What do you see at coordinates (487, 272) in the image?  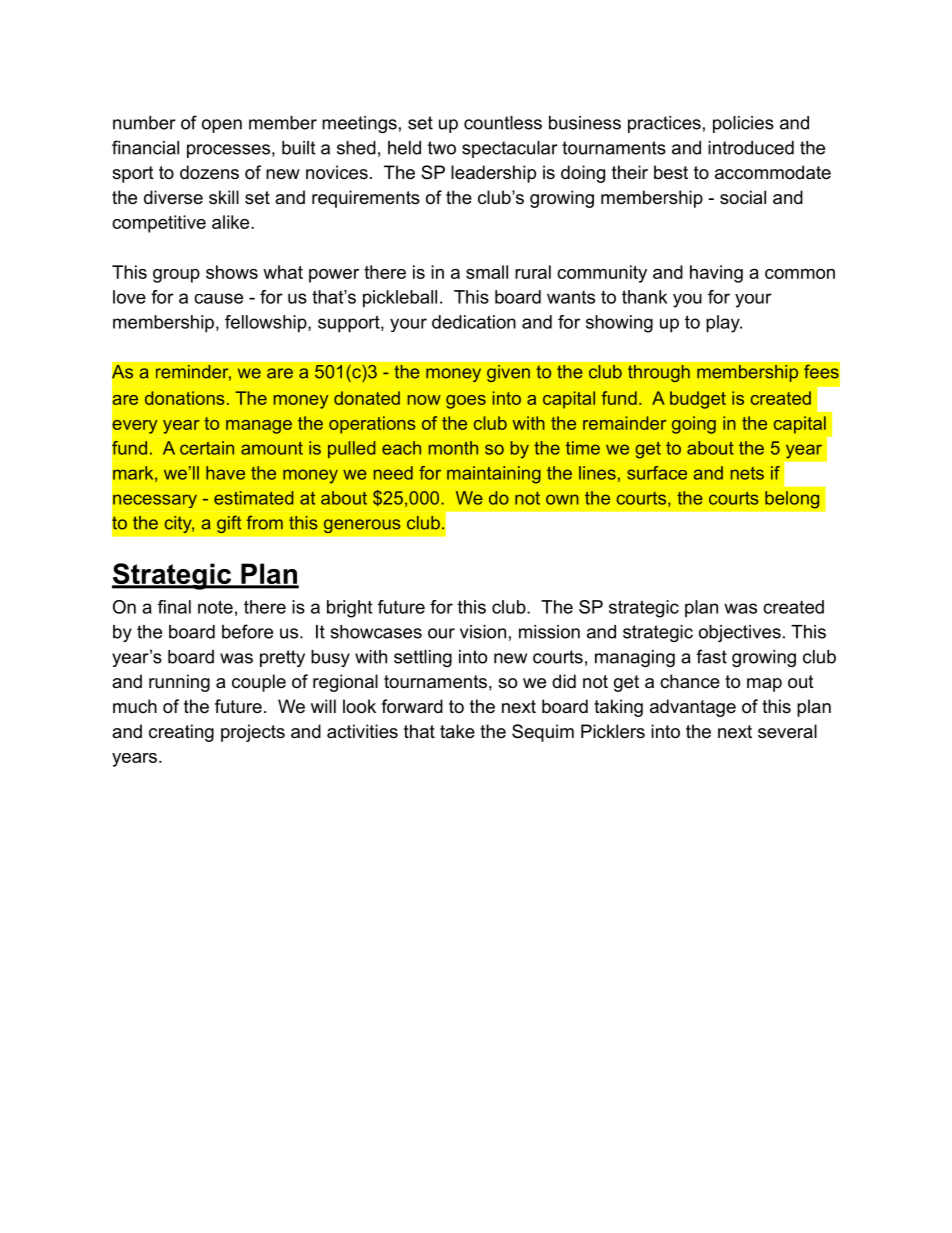 I see `small` at bounding box center [487, 272].
